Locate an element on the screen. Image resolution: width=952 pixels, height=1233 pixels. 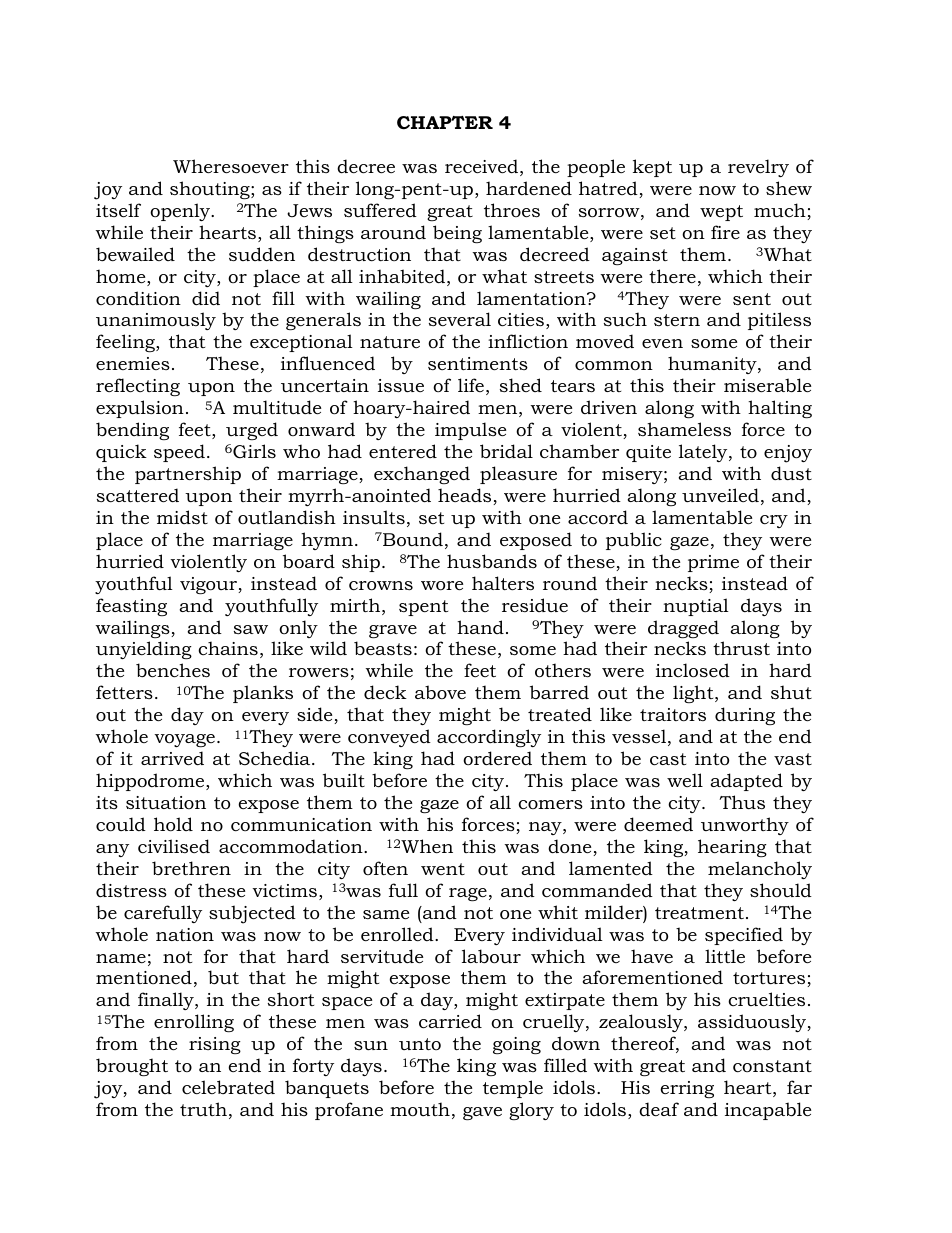
civilised is located at coordinates (174, 846).
